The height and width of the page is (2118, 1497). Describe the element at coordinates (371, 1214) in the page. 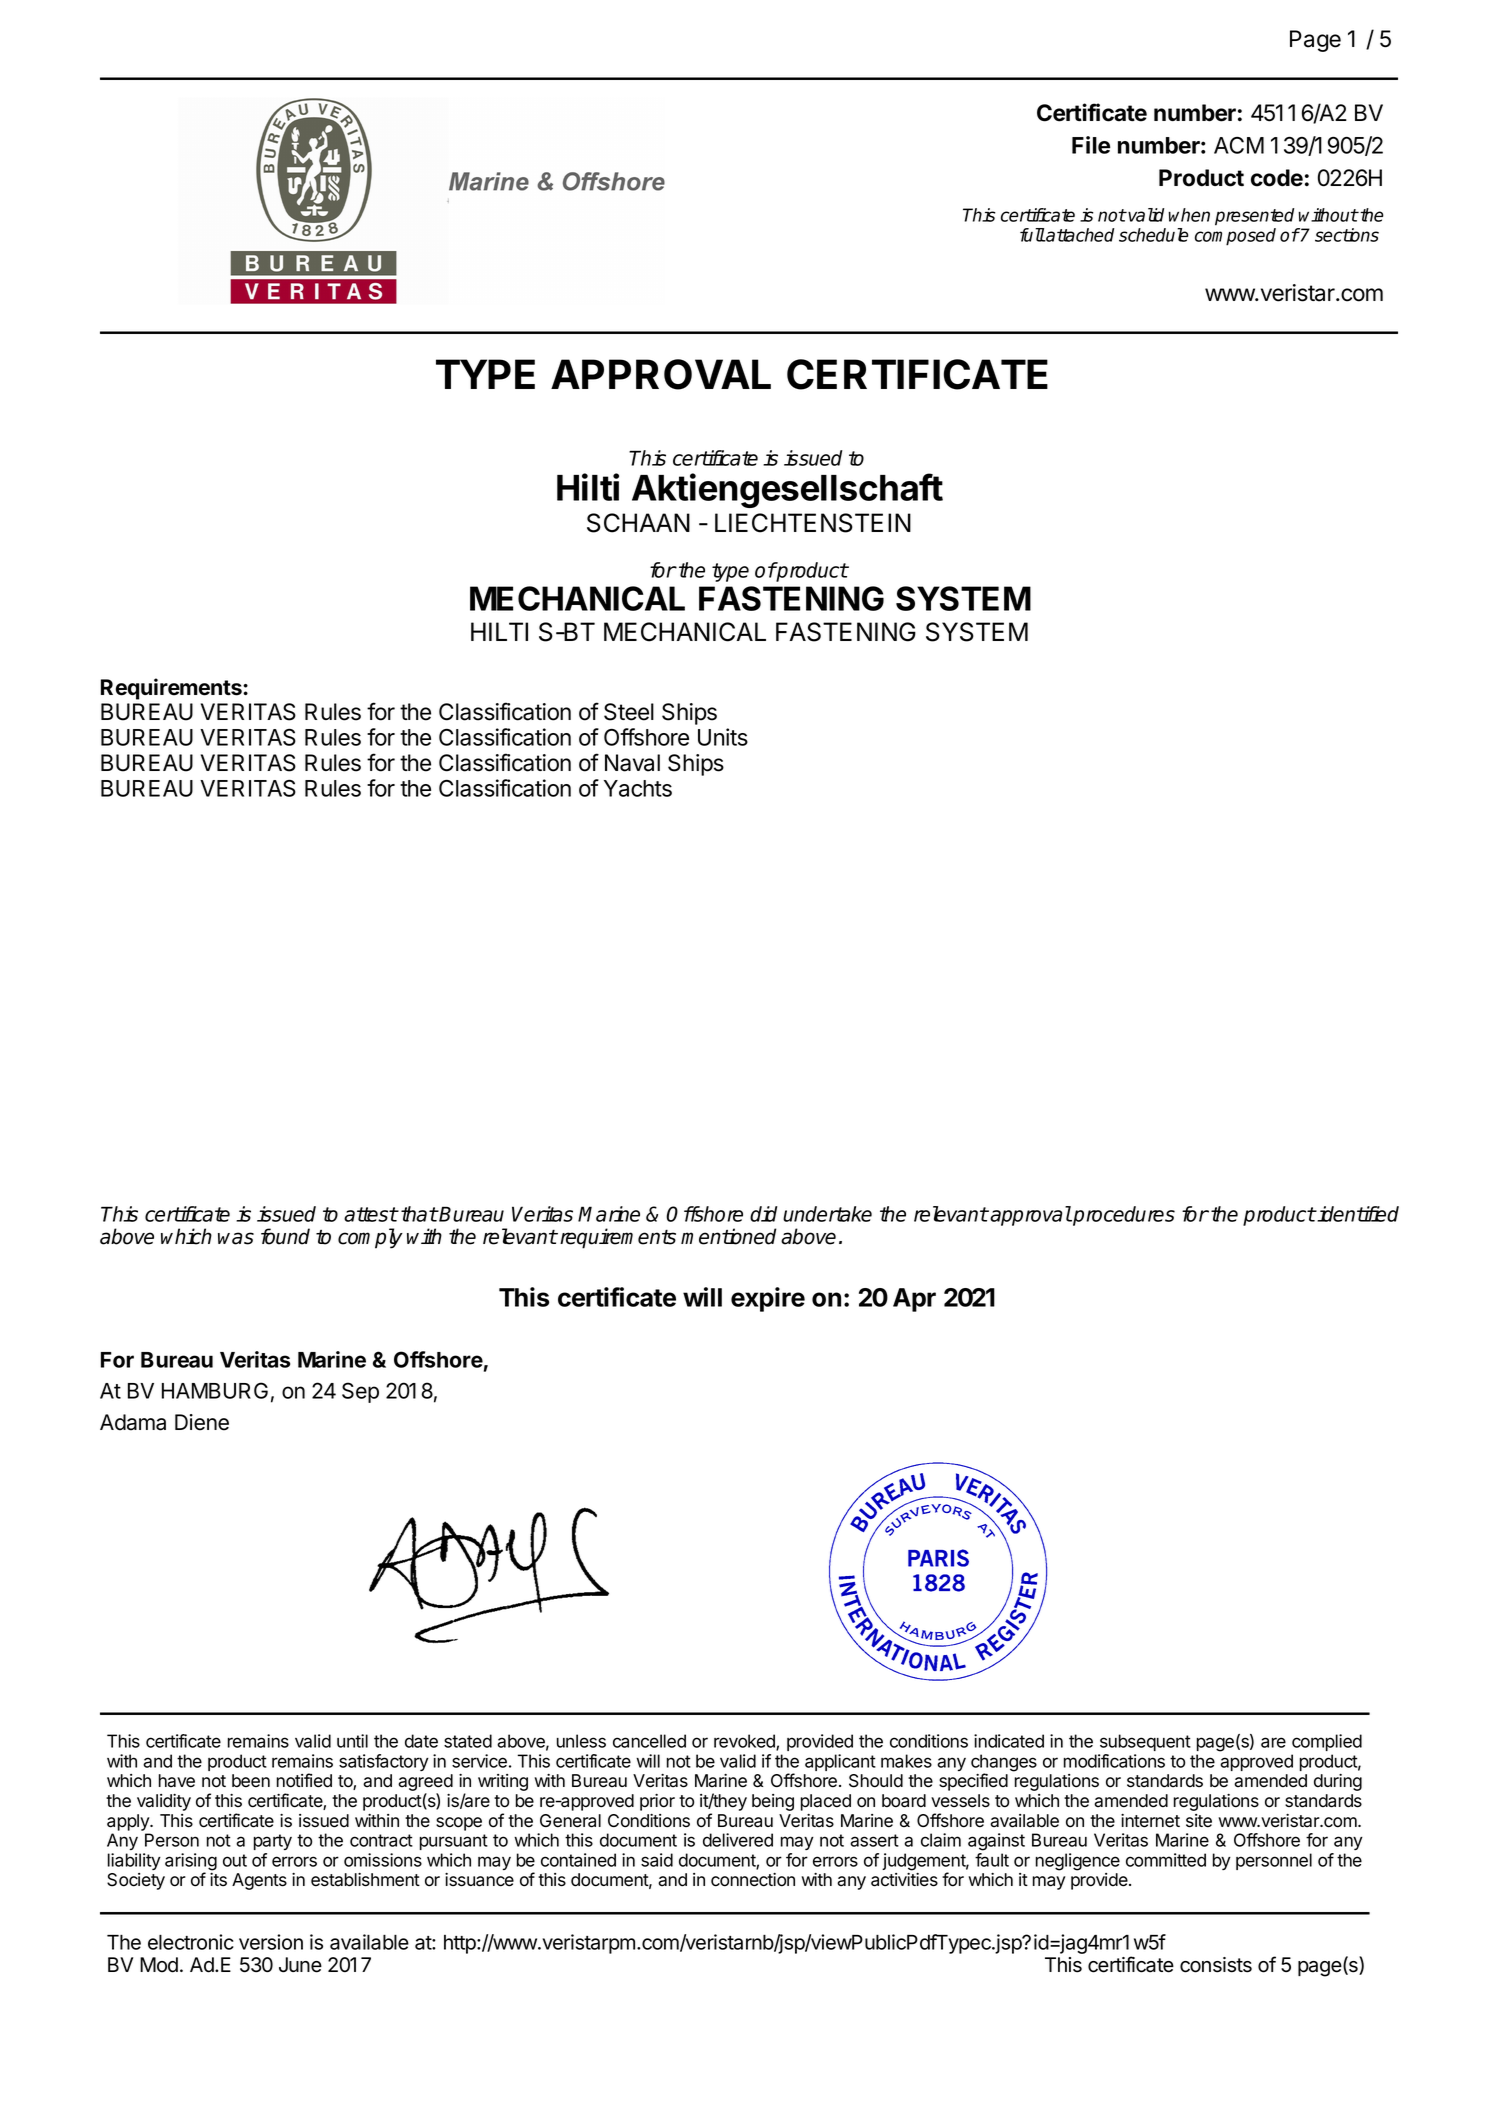

I see `attest` at that location.
